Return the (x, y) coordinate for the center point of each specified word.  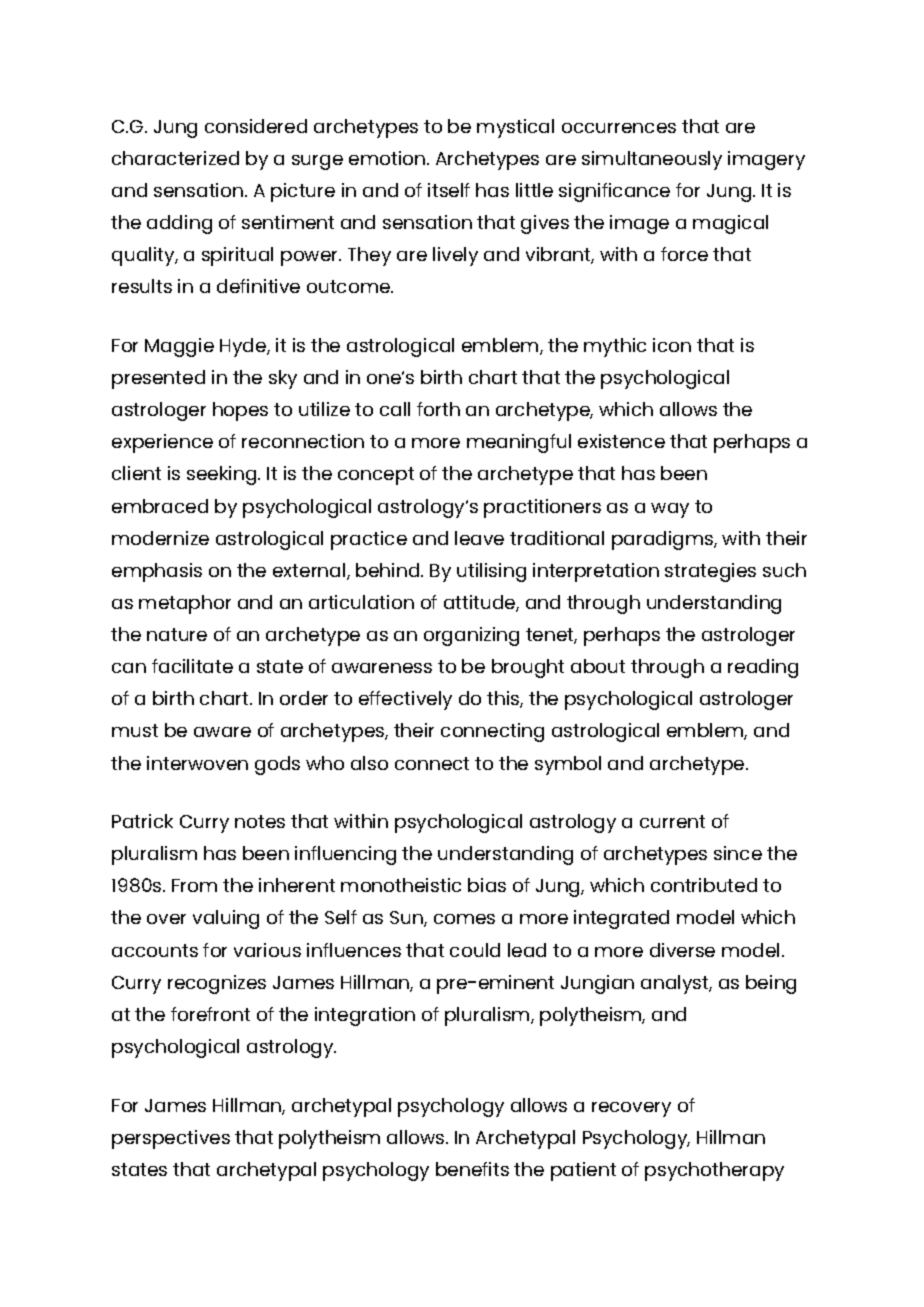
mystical (515, 128)
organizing (471, 636)
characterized (175, 158)
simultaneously (652, 160)
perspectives (171, 1139)
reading (763, 668)
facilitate (192, 666)
